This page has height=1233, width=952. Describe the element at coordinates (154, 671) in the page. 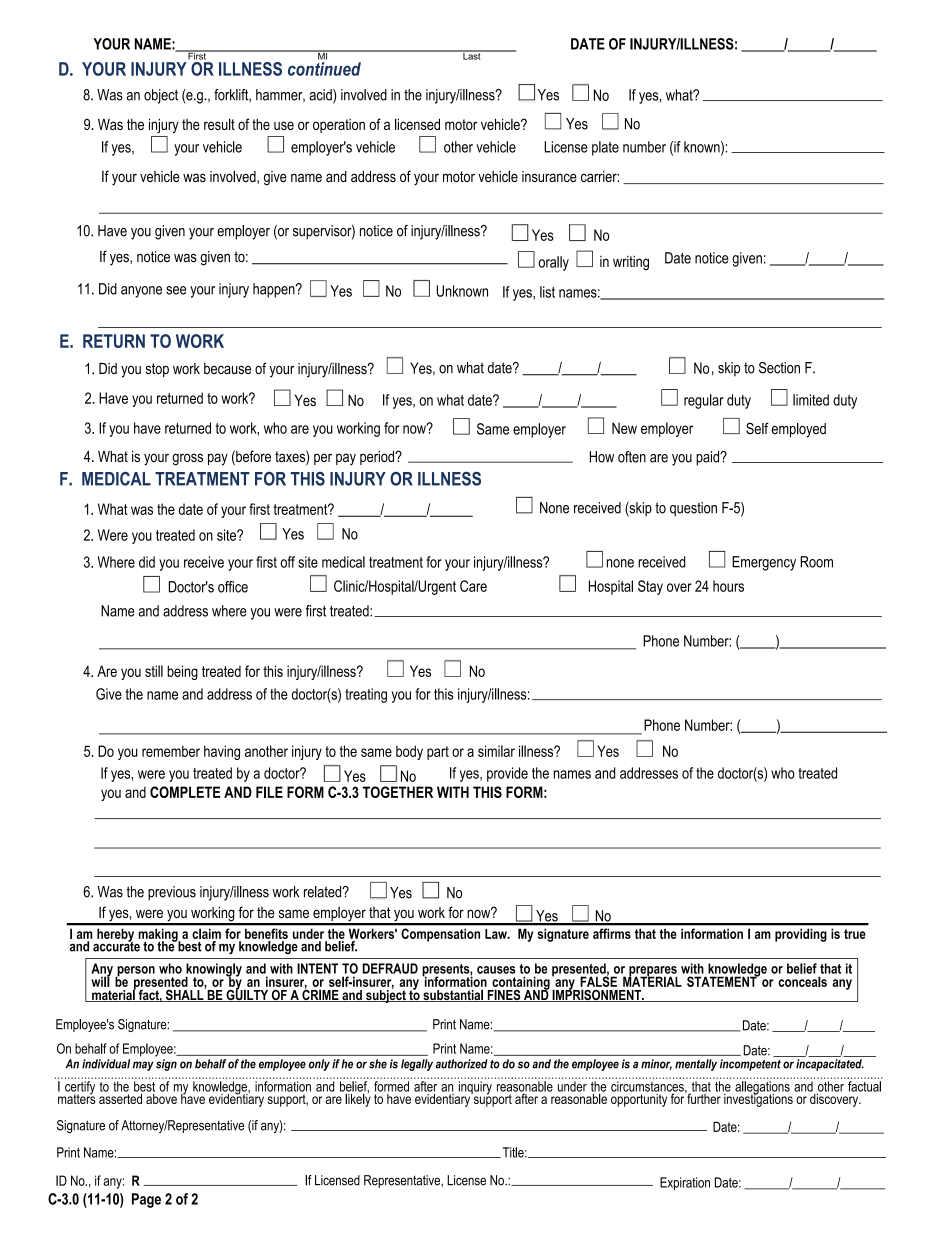

I see `still` at that location.
